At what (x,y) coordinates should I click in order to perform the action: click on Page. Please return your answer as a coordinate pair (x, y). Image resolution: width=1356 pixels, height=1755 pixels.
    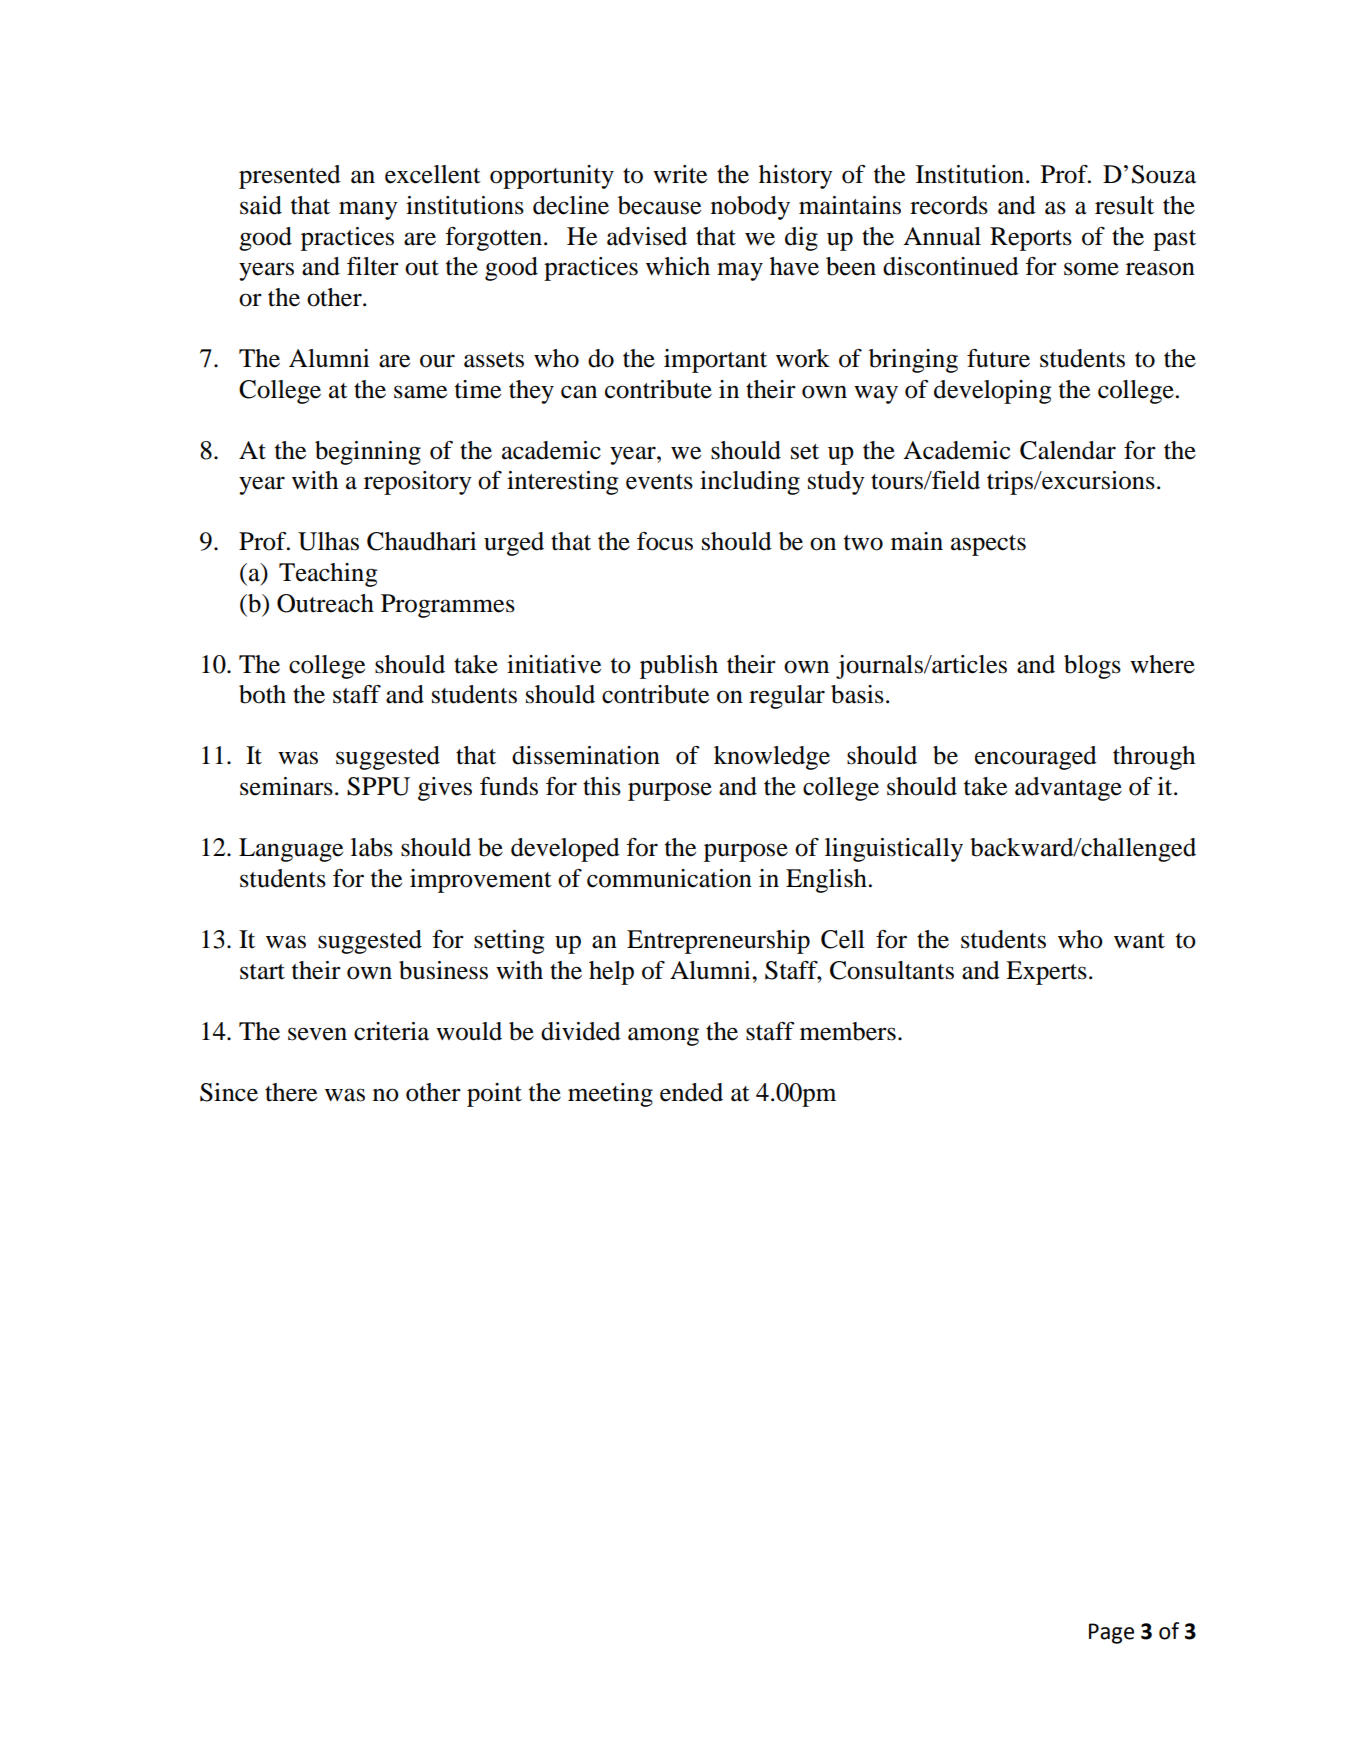
    Looking at the image, I should click on (1111, 1633).
